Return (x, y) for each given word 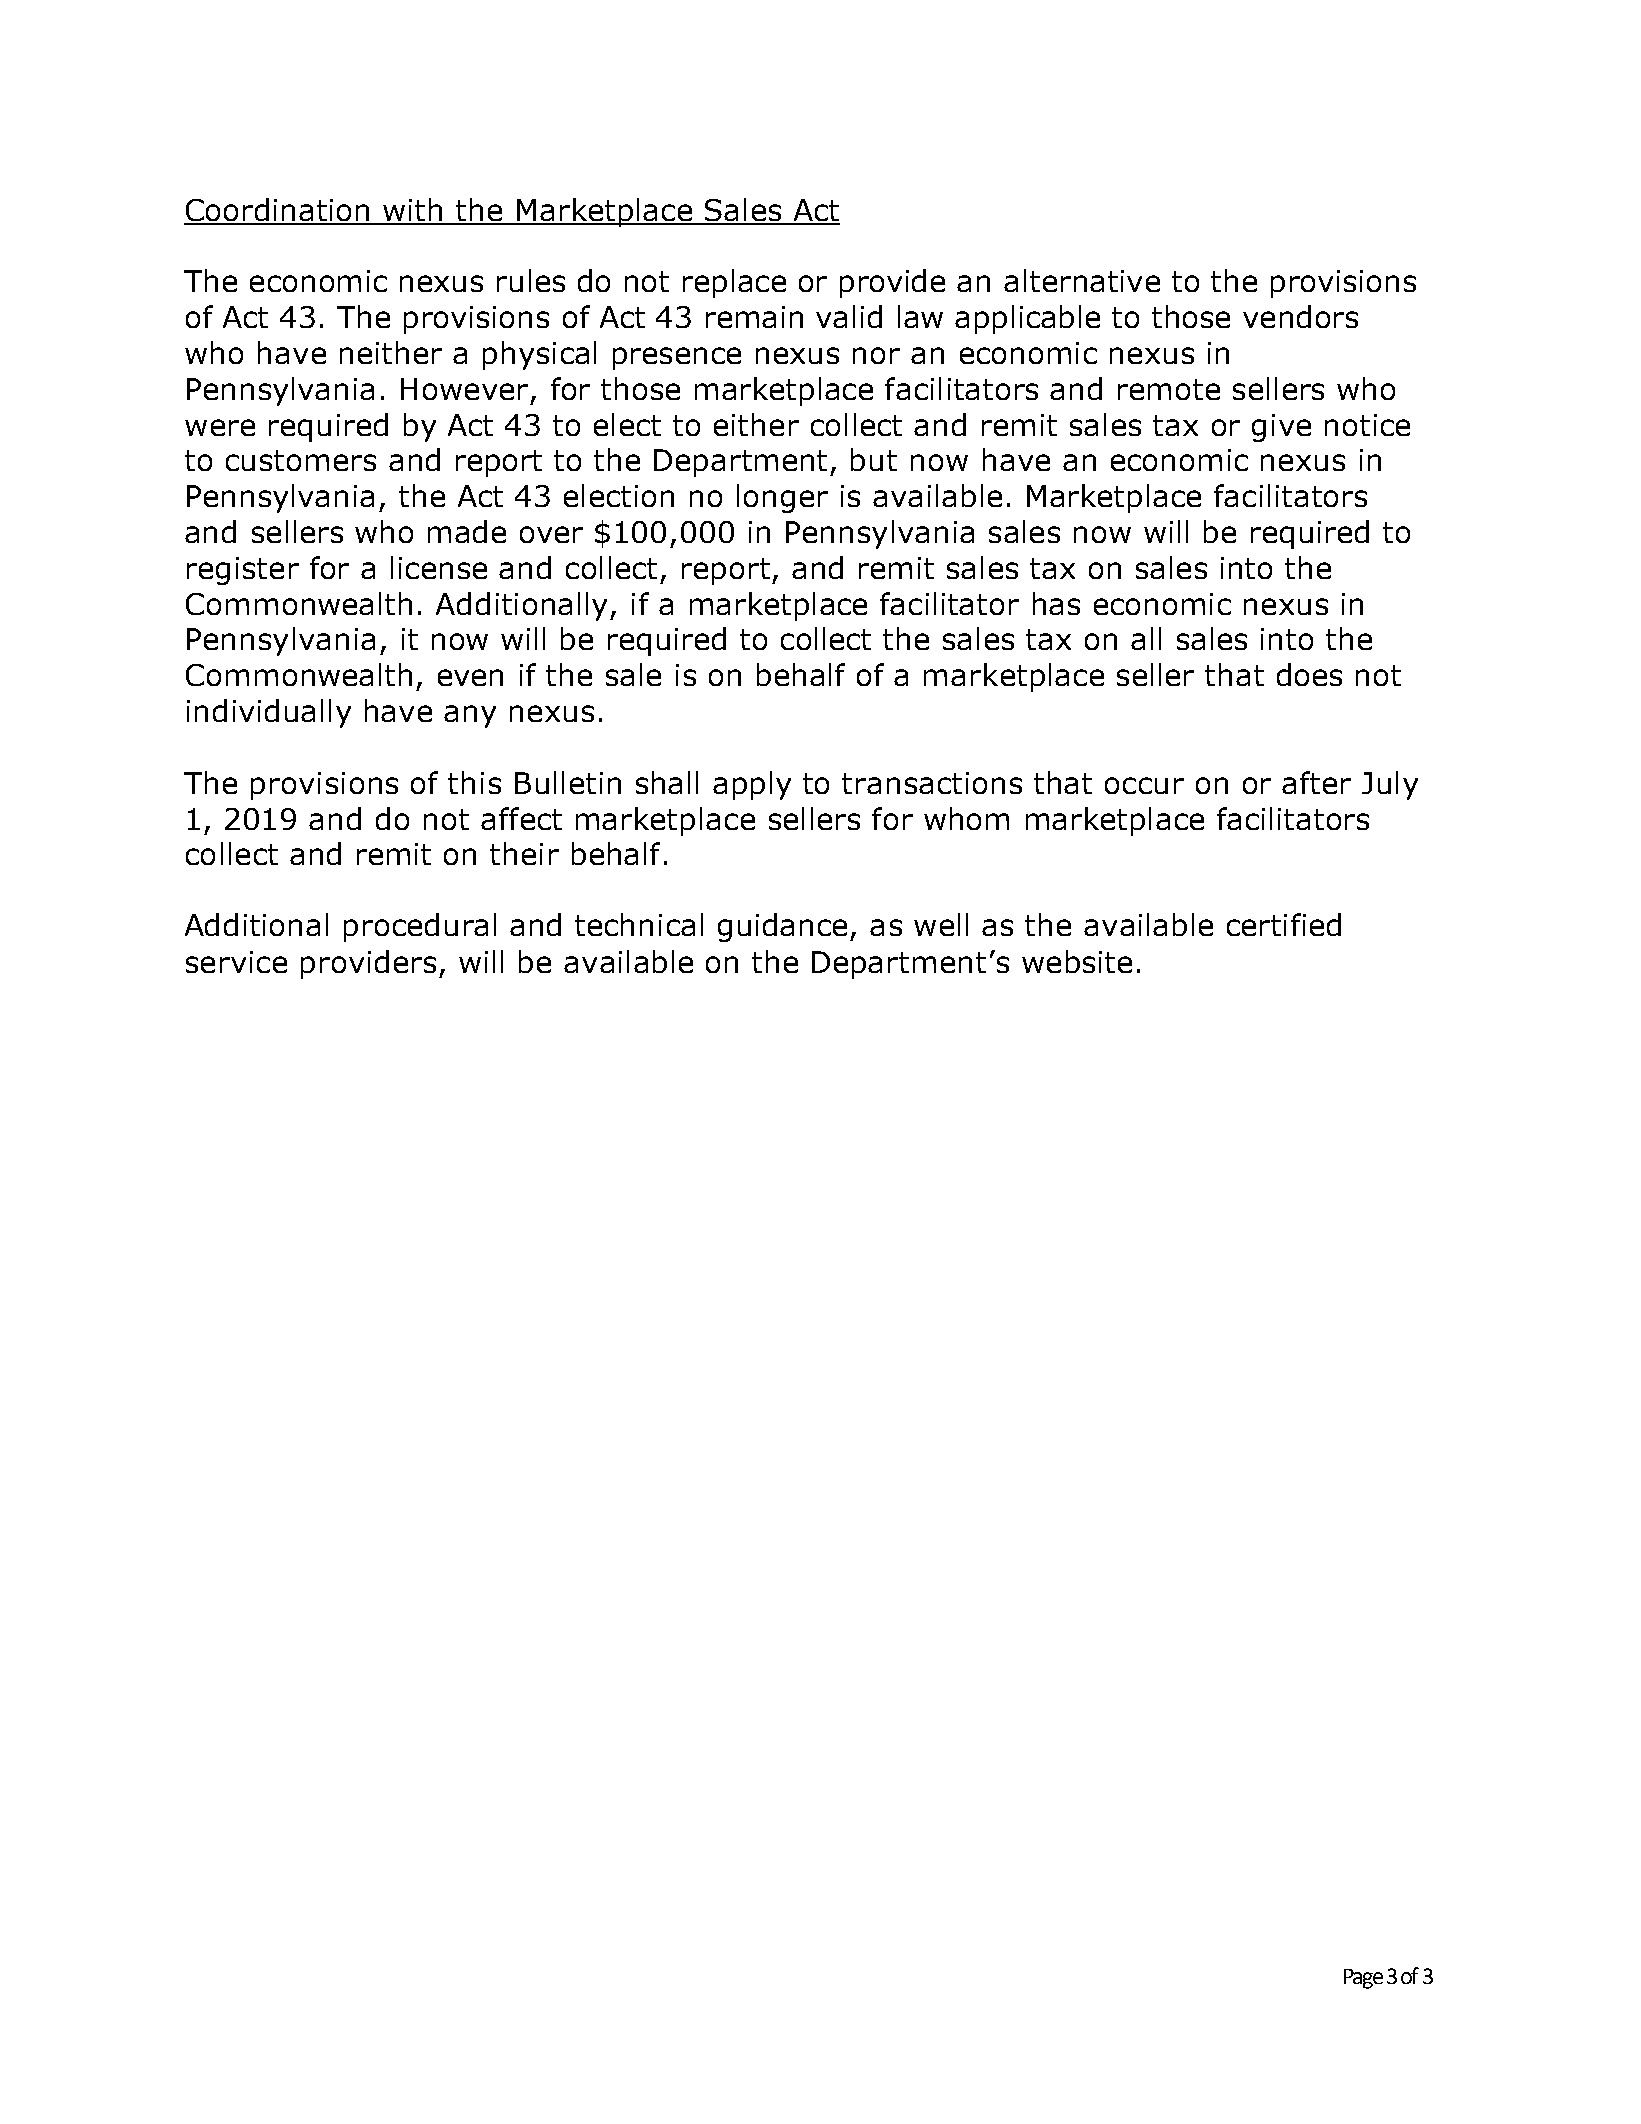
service (236, 962)
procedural (420, 927)
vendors (1300, 316)
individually (269, 713)
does (1309, 674)
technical (639, 924)
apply (752, 785)
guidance (782, 927)
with (413, 211)
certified (1284, 924)
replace (734, 283)
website (1077, 961)
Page (1363, 1979)
